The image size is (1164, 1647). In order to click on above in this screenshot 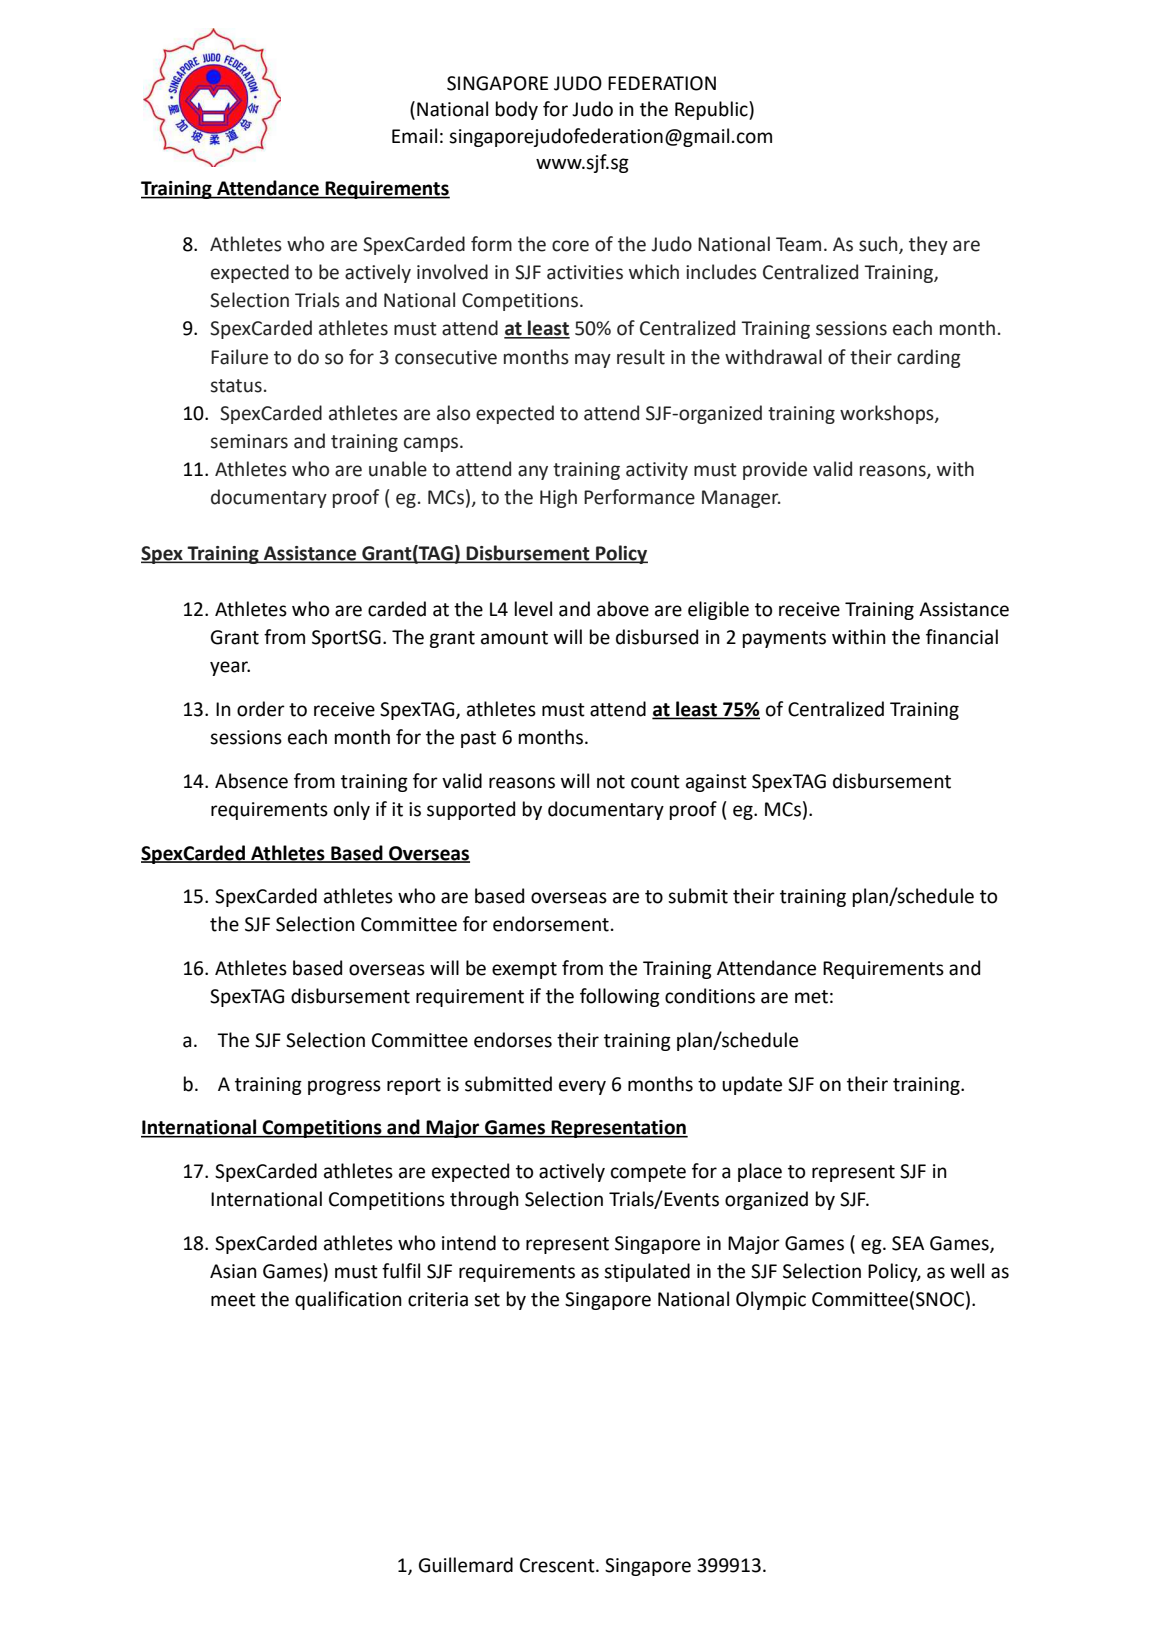, I will do `click(623, 609)`.
